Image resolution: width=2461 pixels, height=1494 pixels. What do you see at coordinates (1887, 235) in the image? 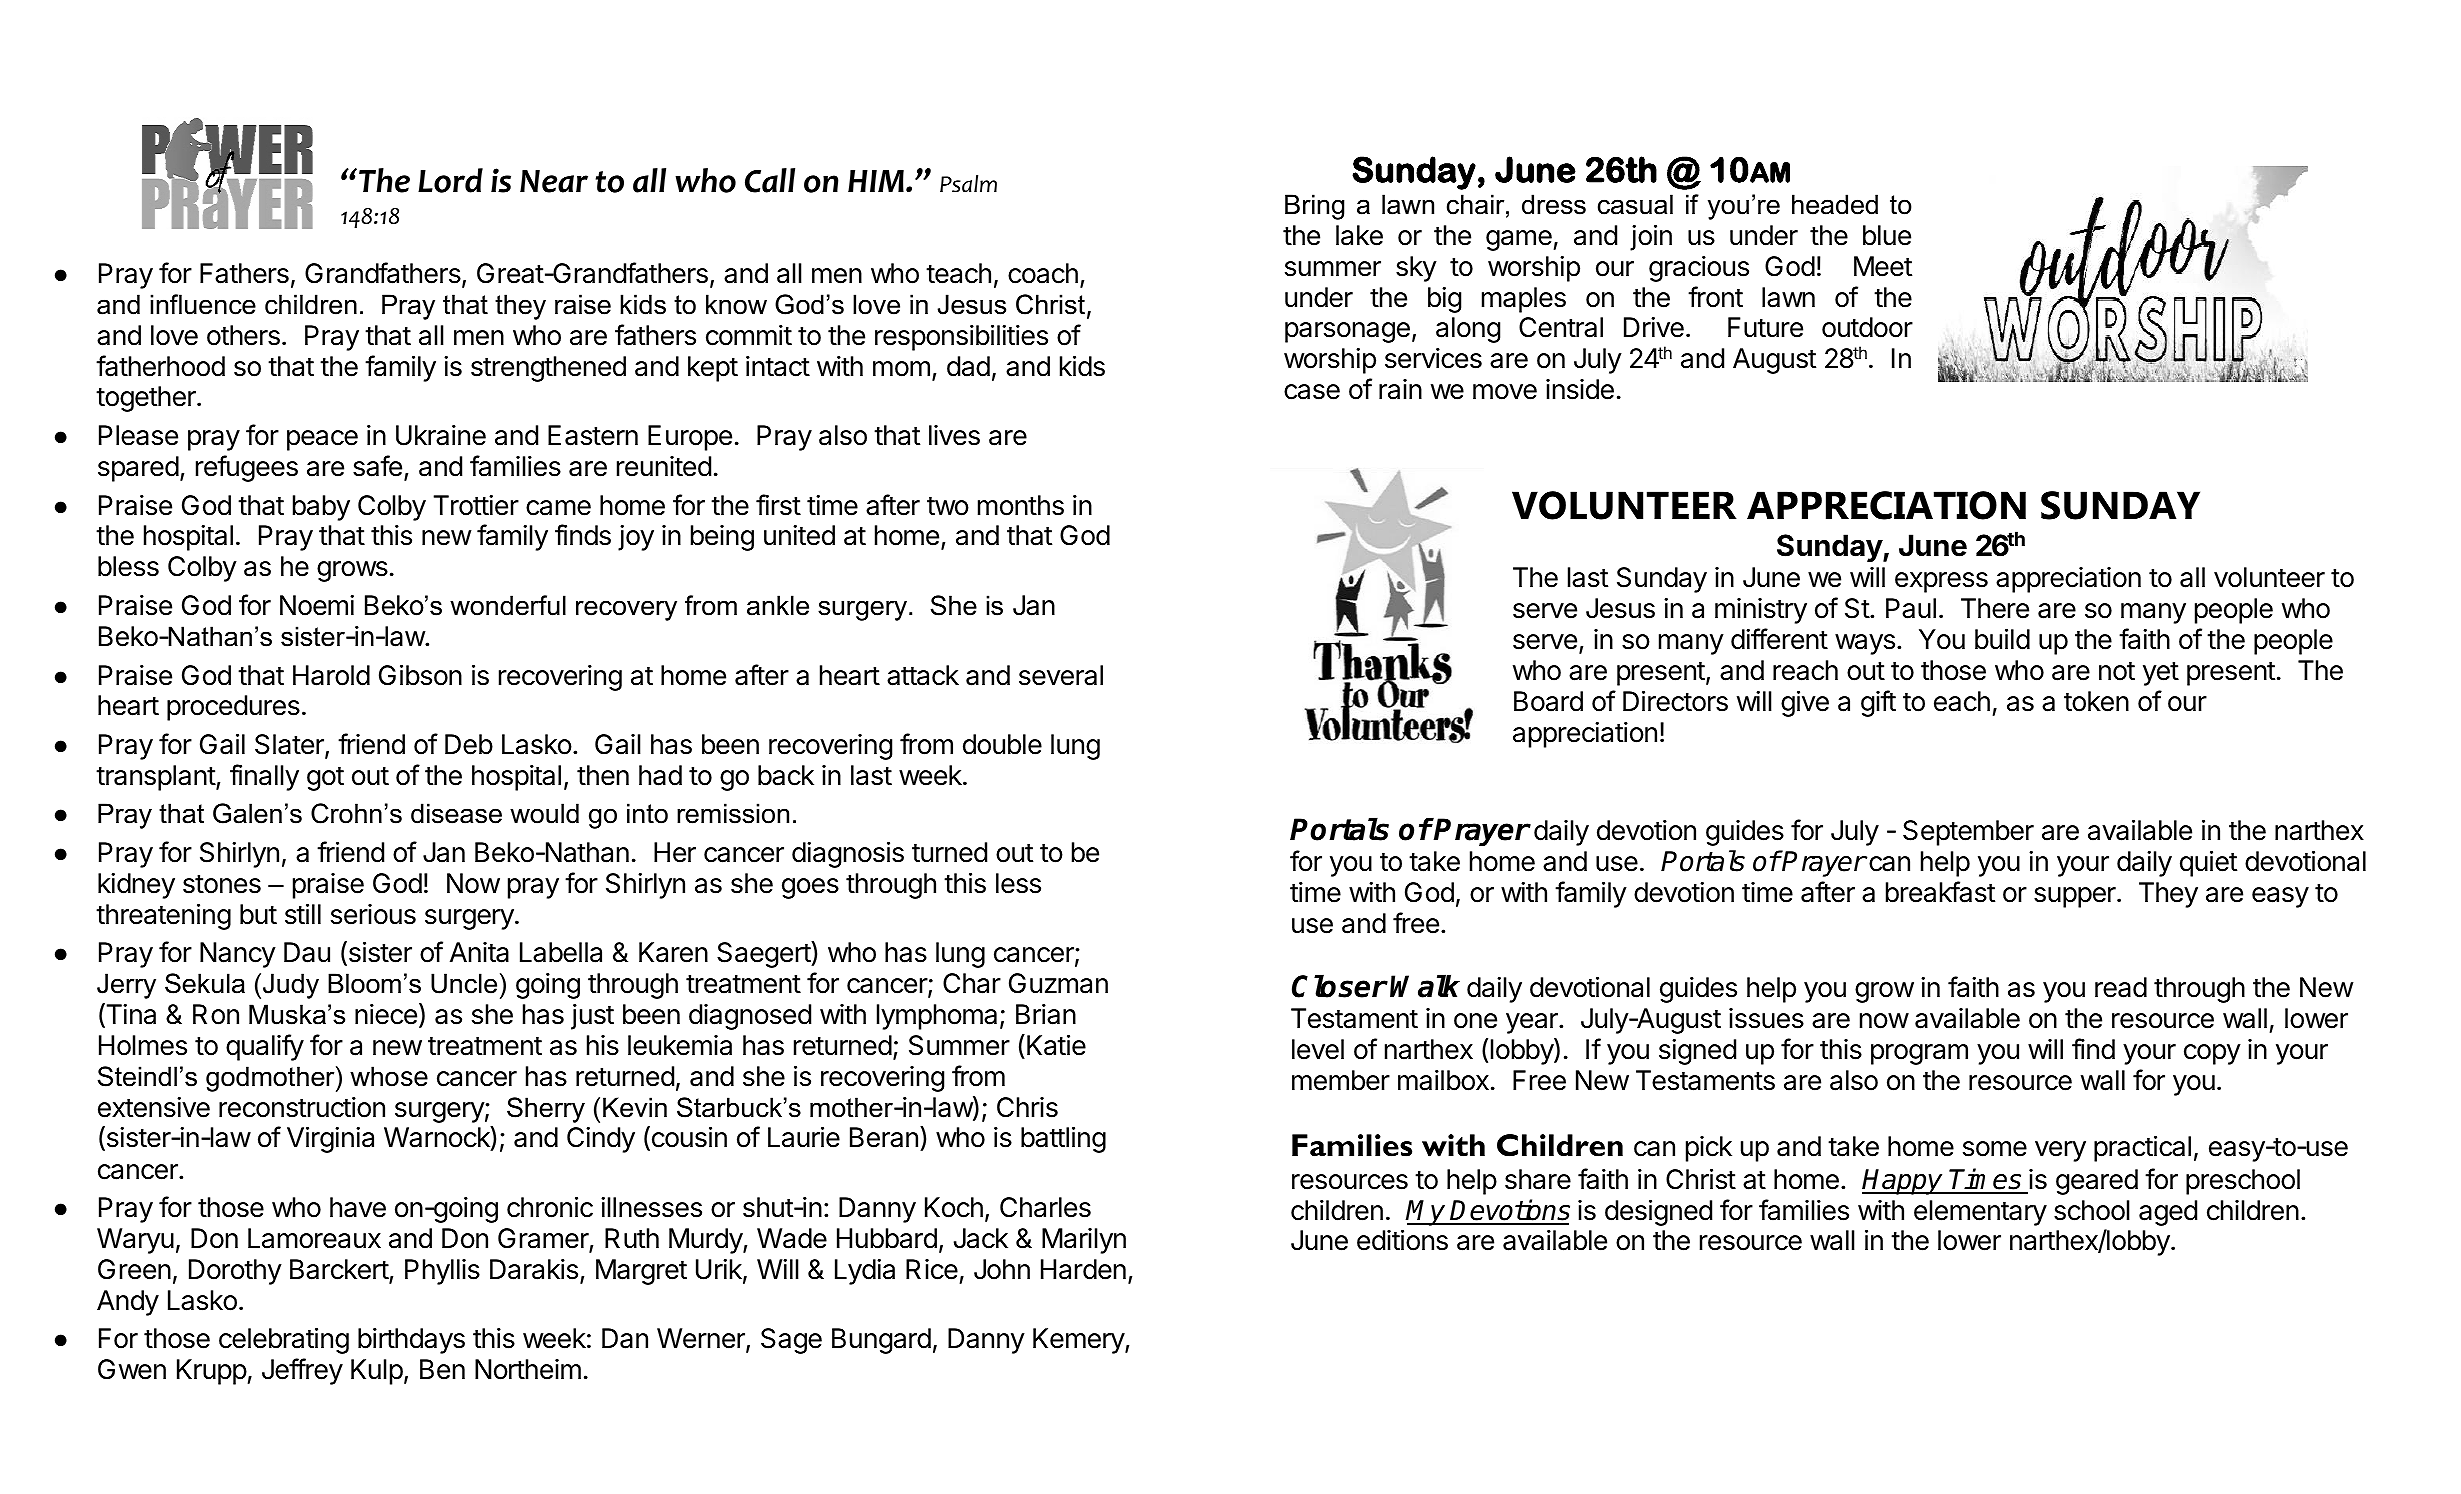
I see `blue` at bounding box center [1887, 235].
